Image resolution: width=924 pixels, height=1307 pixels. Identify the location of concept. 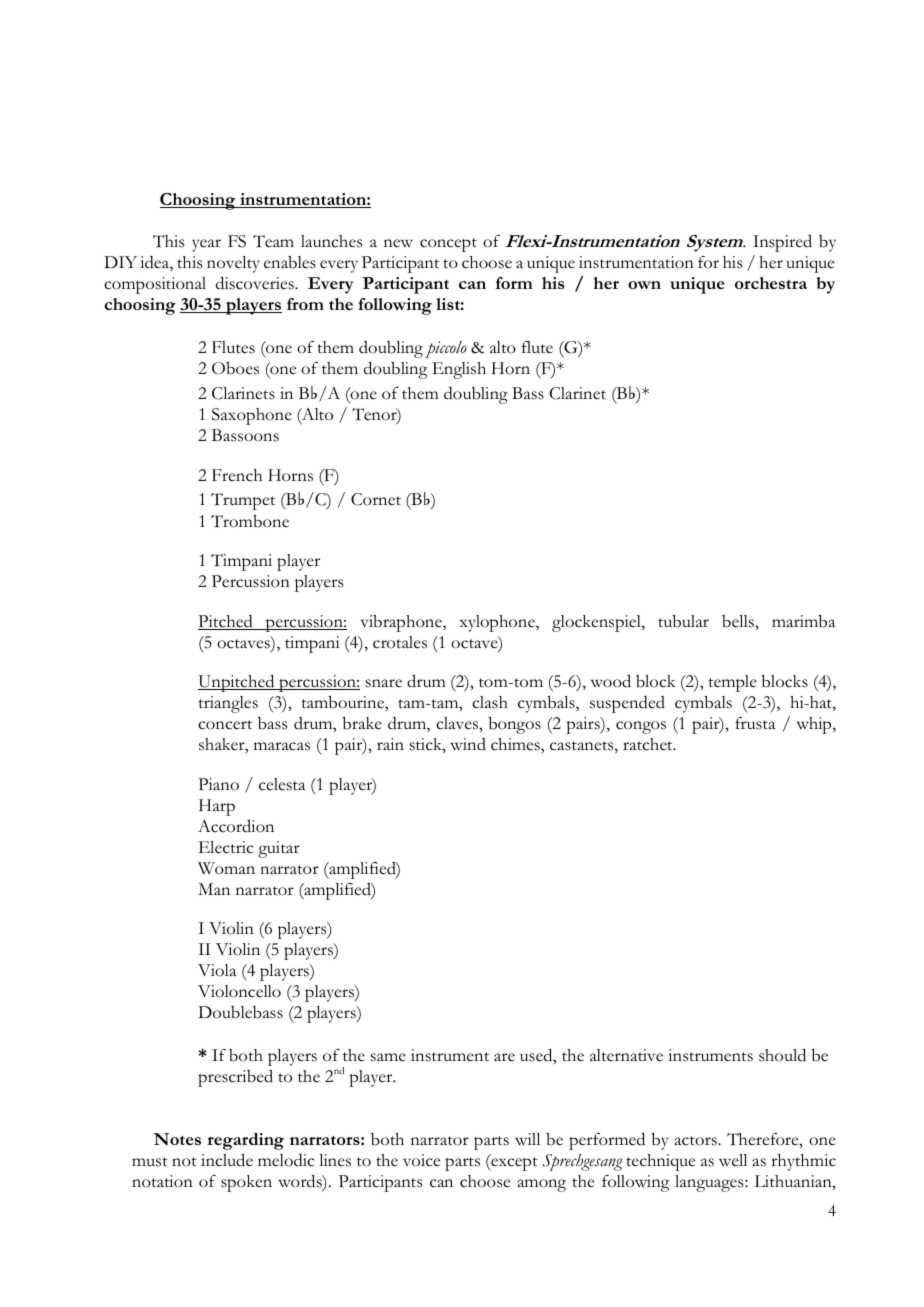
(448, 245).
